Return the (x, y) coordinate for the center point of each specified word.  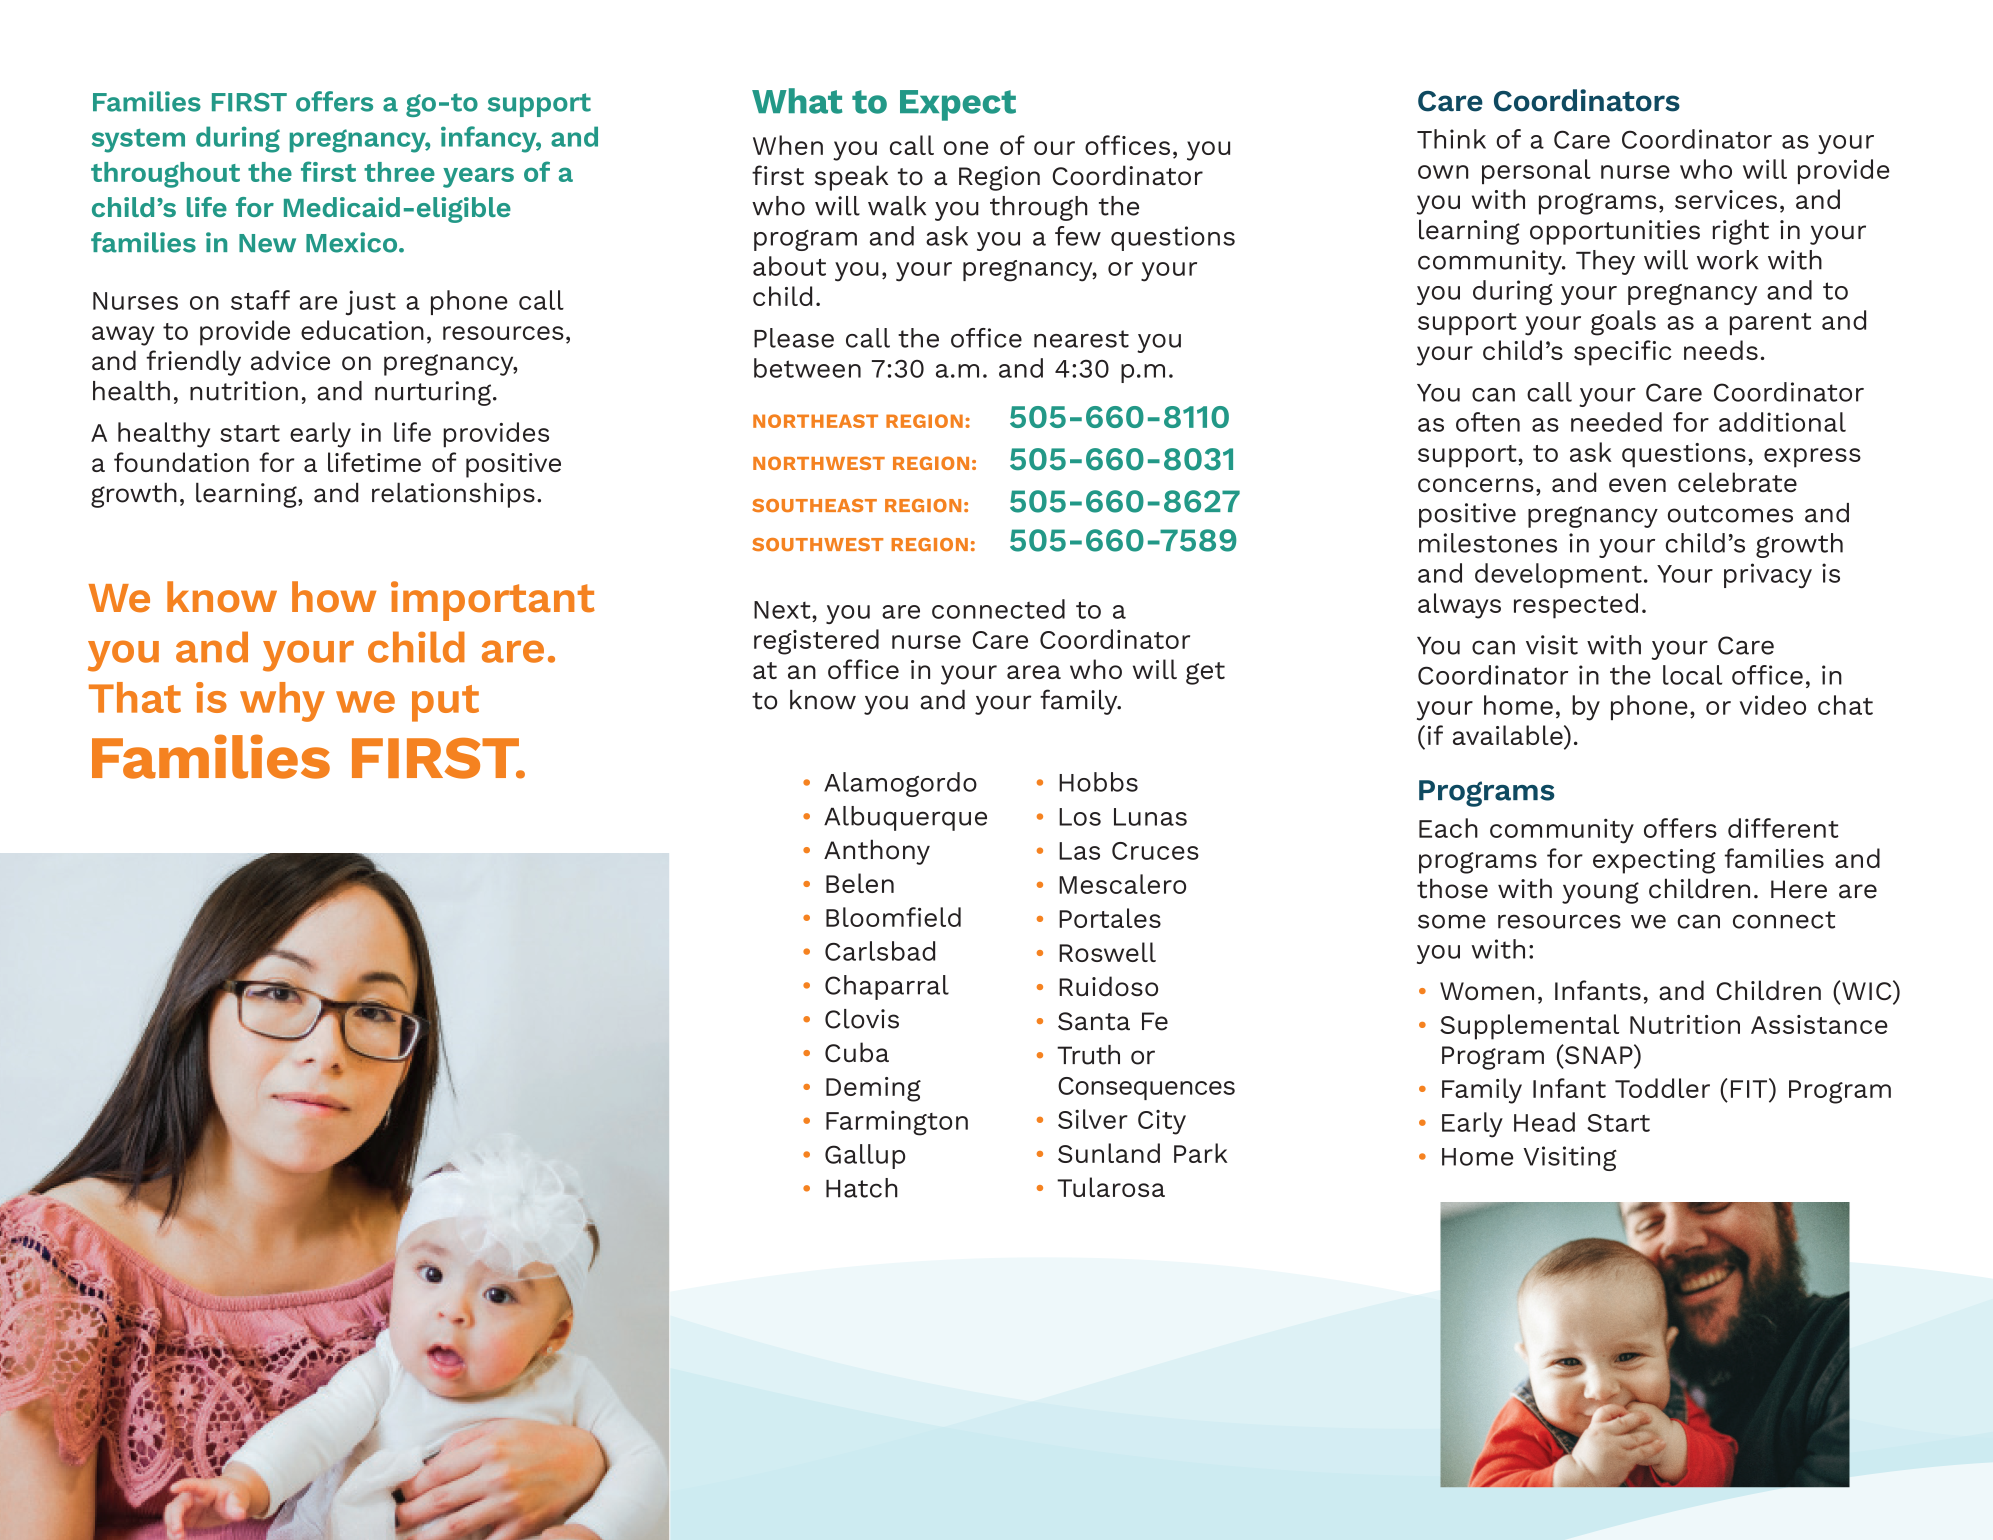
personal (1536, 171)
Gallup (865, 1156)
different (1783, 828)
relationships (453, 495)
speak (851, 178)
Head (1544, 1122)
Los (1080, 817)
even (1637, 485)
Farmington (897, 1123)
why (282, 702)
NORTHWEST (819, 463)
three (399, 172)
